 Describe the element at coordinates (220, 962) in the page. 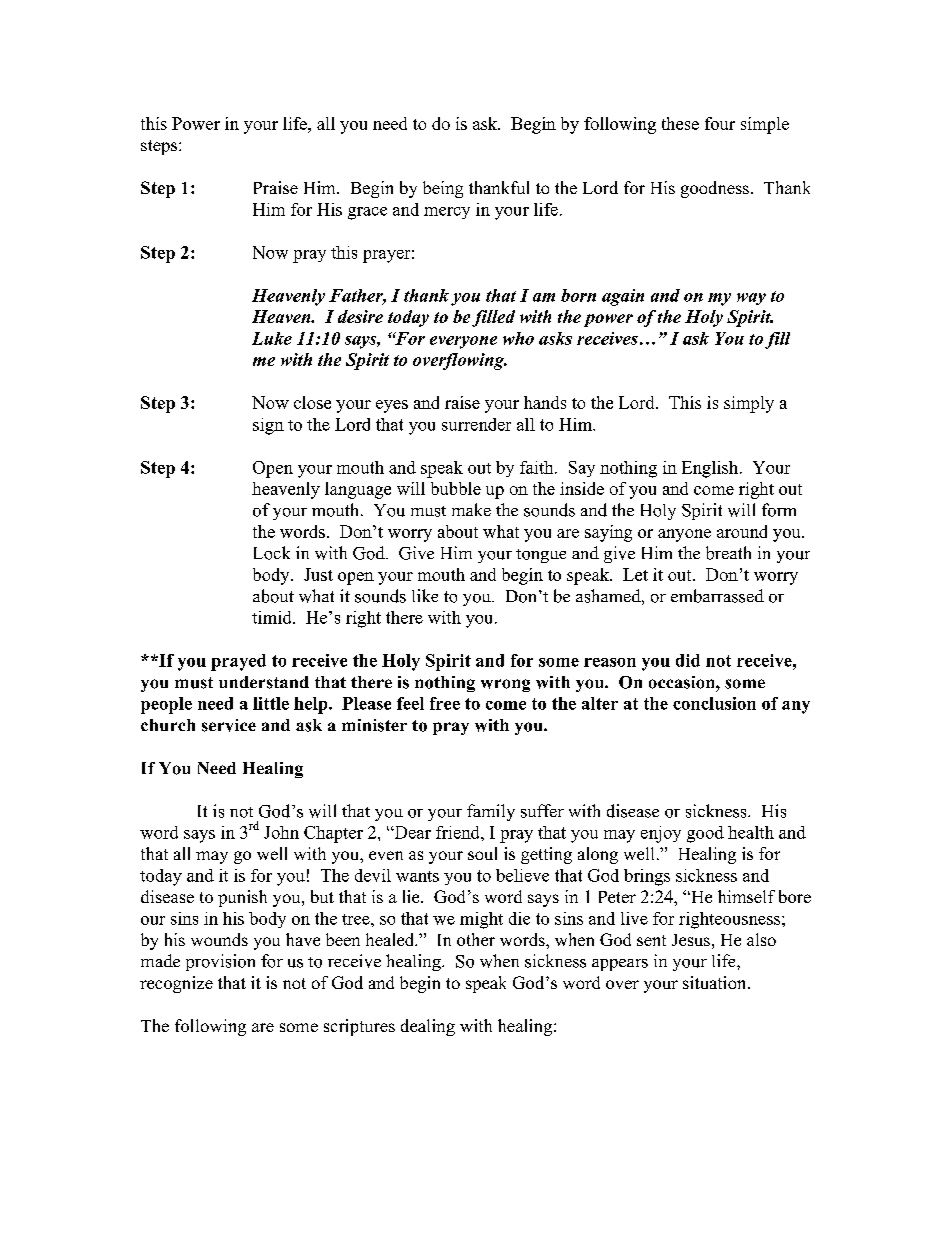

I see `provision` at that location.
